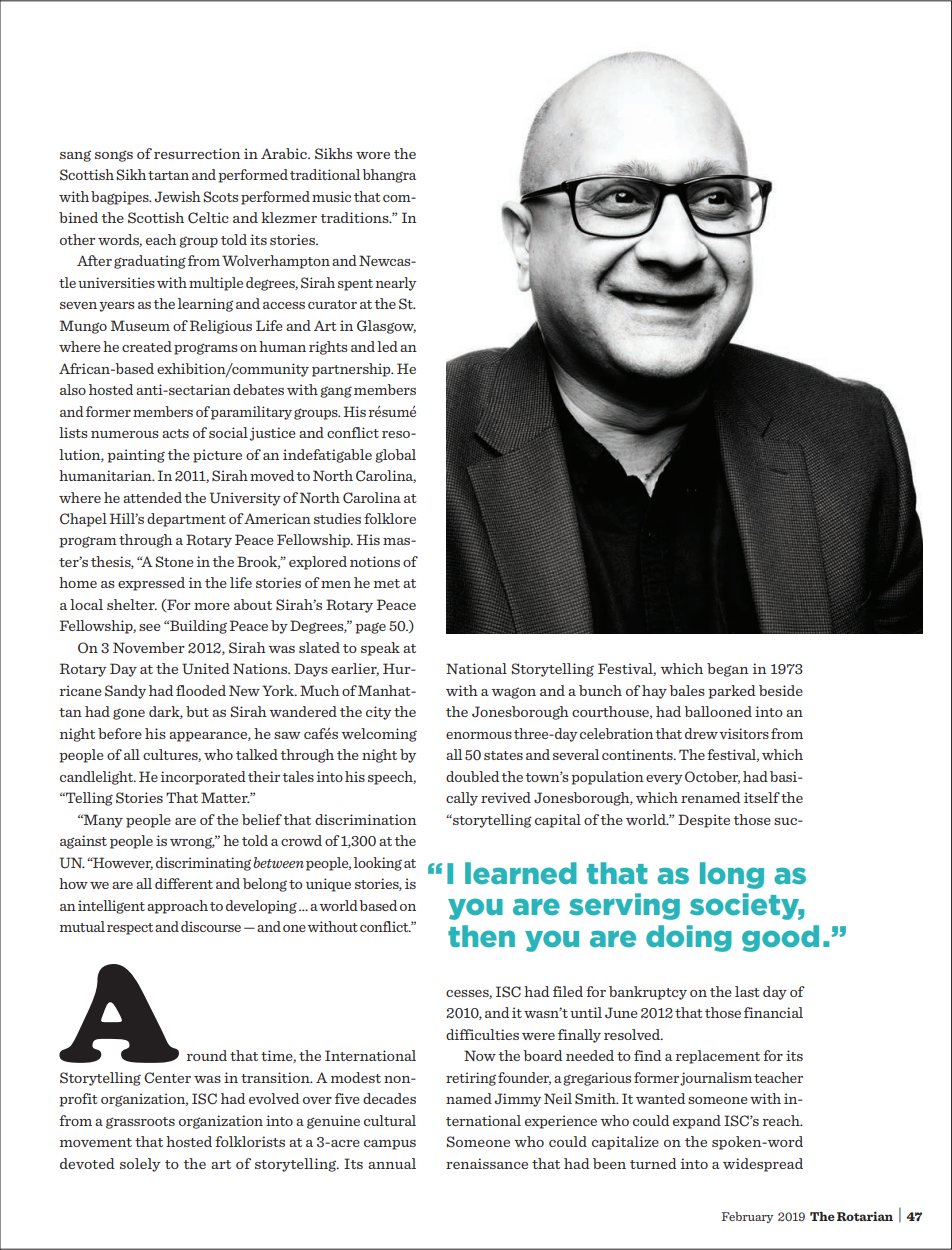 Image resolution: width=952 pixels, height=1250 pixels. Describe the element at coordinates (140, 1165) in the screenshot. I see `solely` at that location.
